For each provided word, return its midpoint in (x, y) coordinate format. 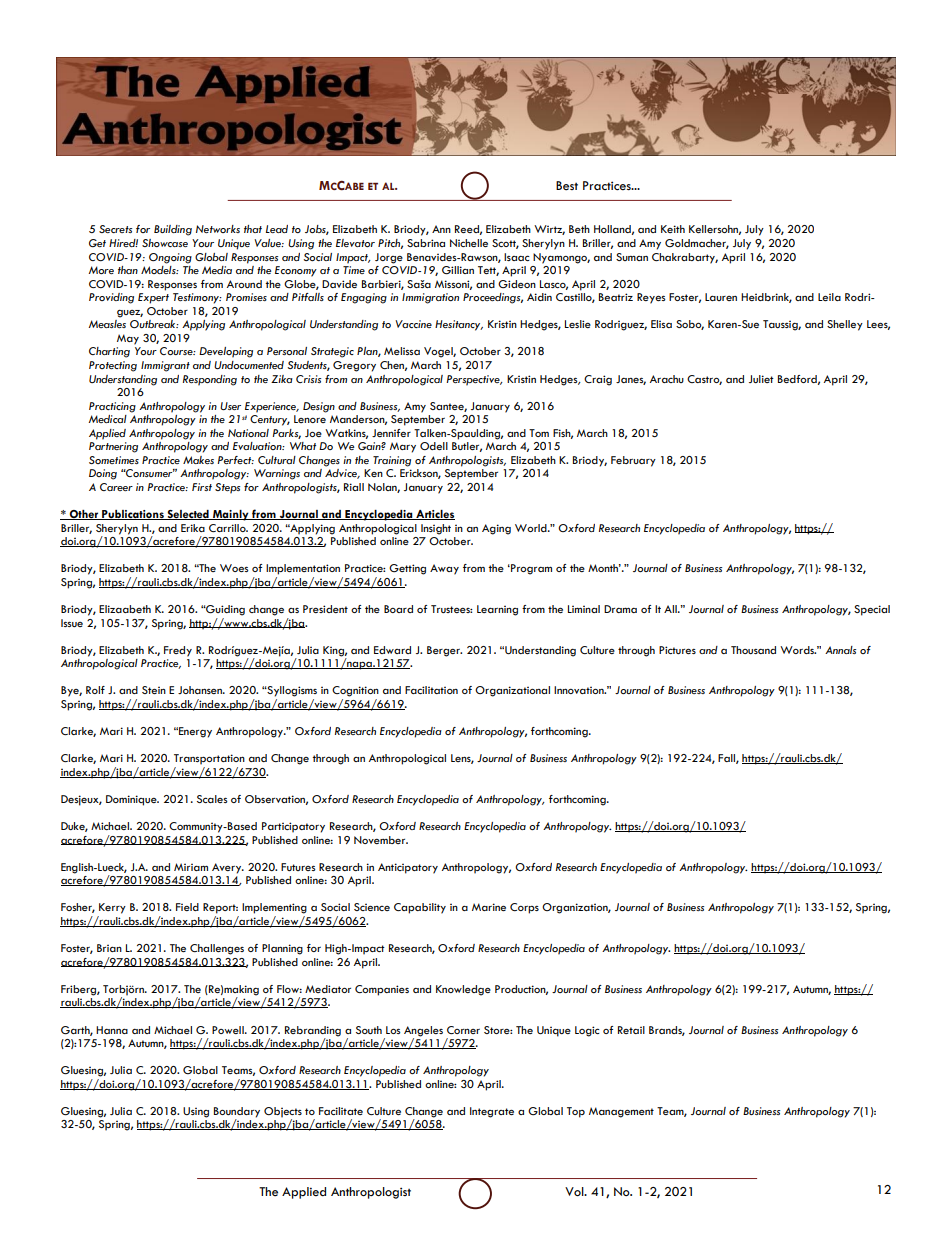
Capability (420, 908)
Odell (434, 446)
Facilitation (431, 690)
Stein (154, 690)
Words (798, 650)
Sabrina (426, 243)
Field (187, 907)
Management (621, 1112)
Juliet (761, 379)
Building (173, 230)
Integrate (492, 1112)
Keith (673, 229)
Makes (198, 460)
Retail (631, 1030)
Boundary (237, 1113)
